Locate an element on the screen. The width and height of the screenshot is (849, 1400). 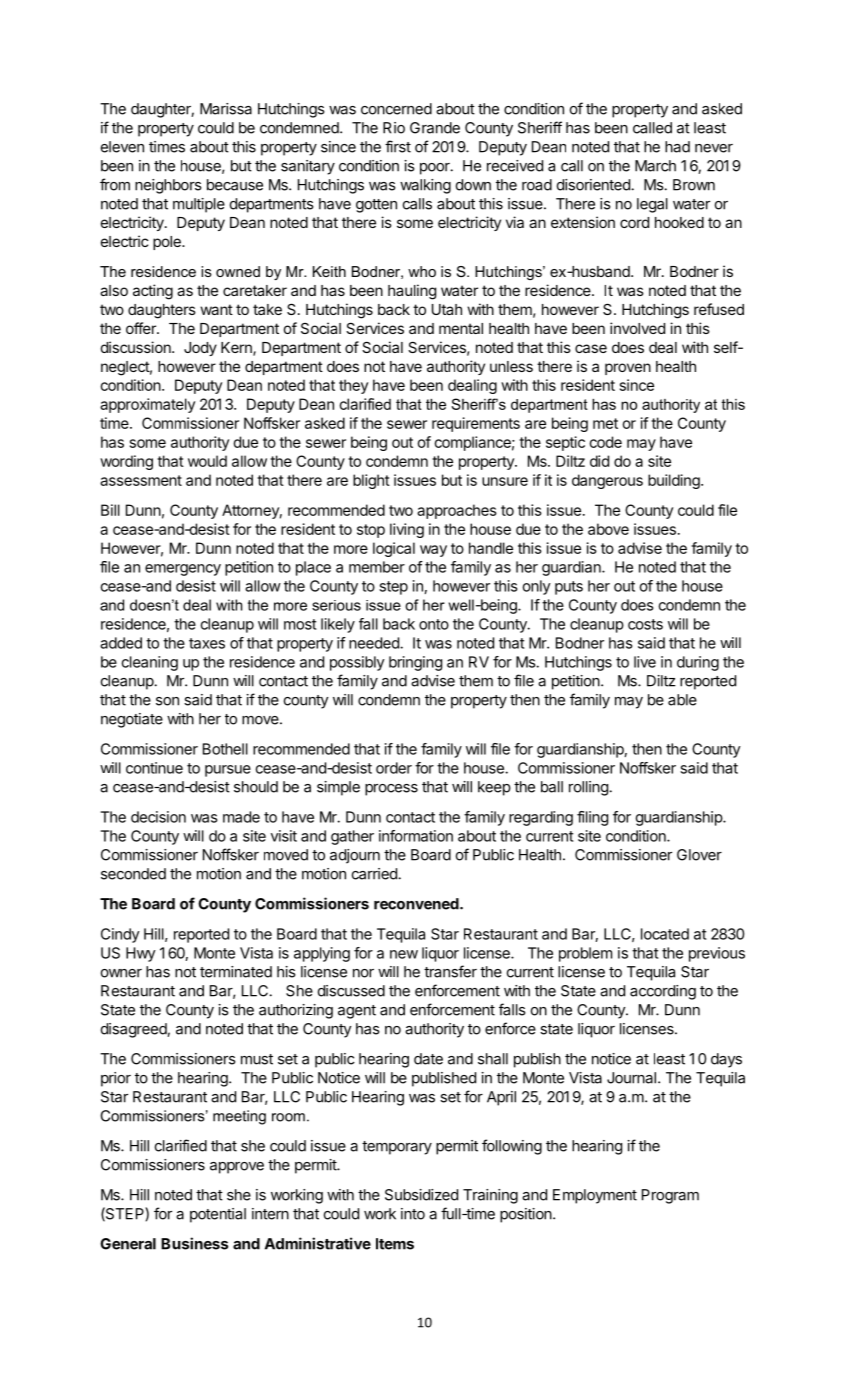
living is located at coordinates (407, 530).
